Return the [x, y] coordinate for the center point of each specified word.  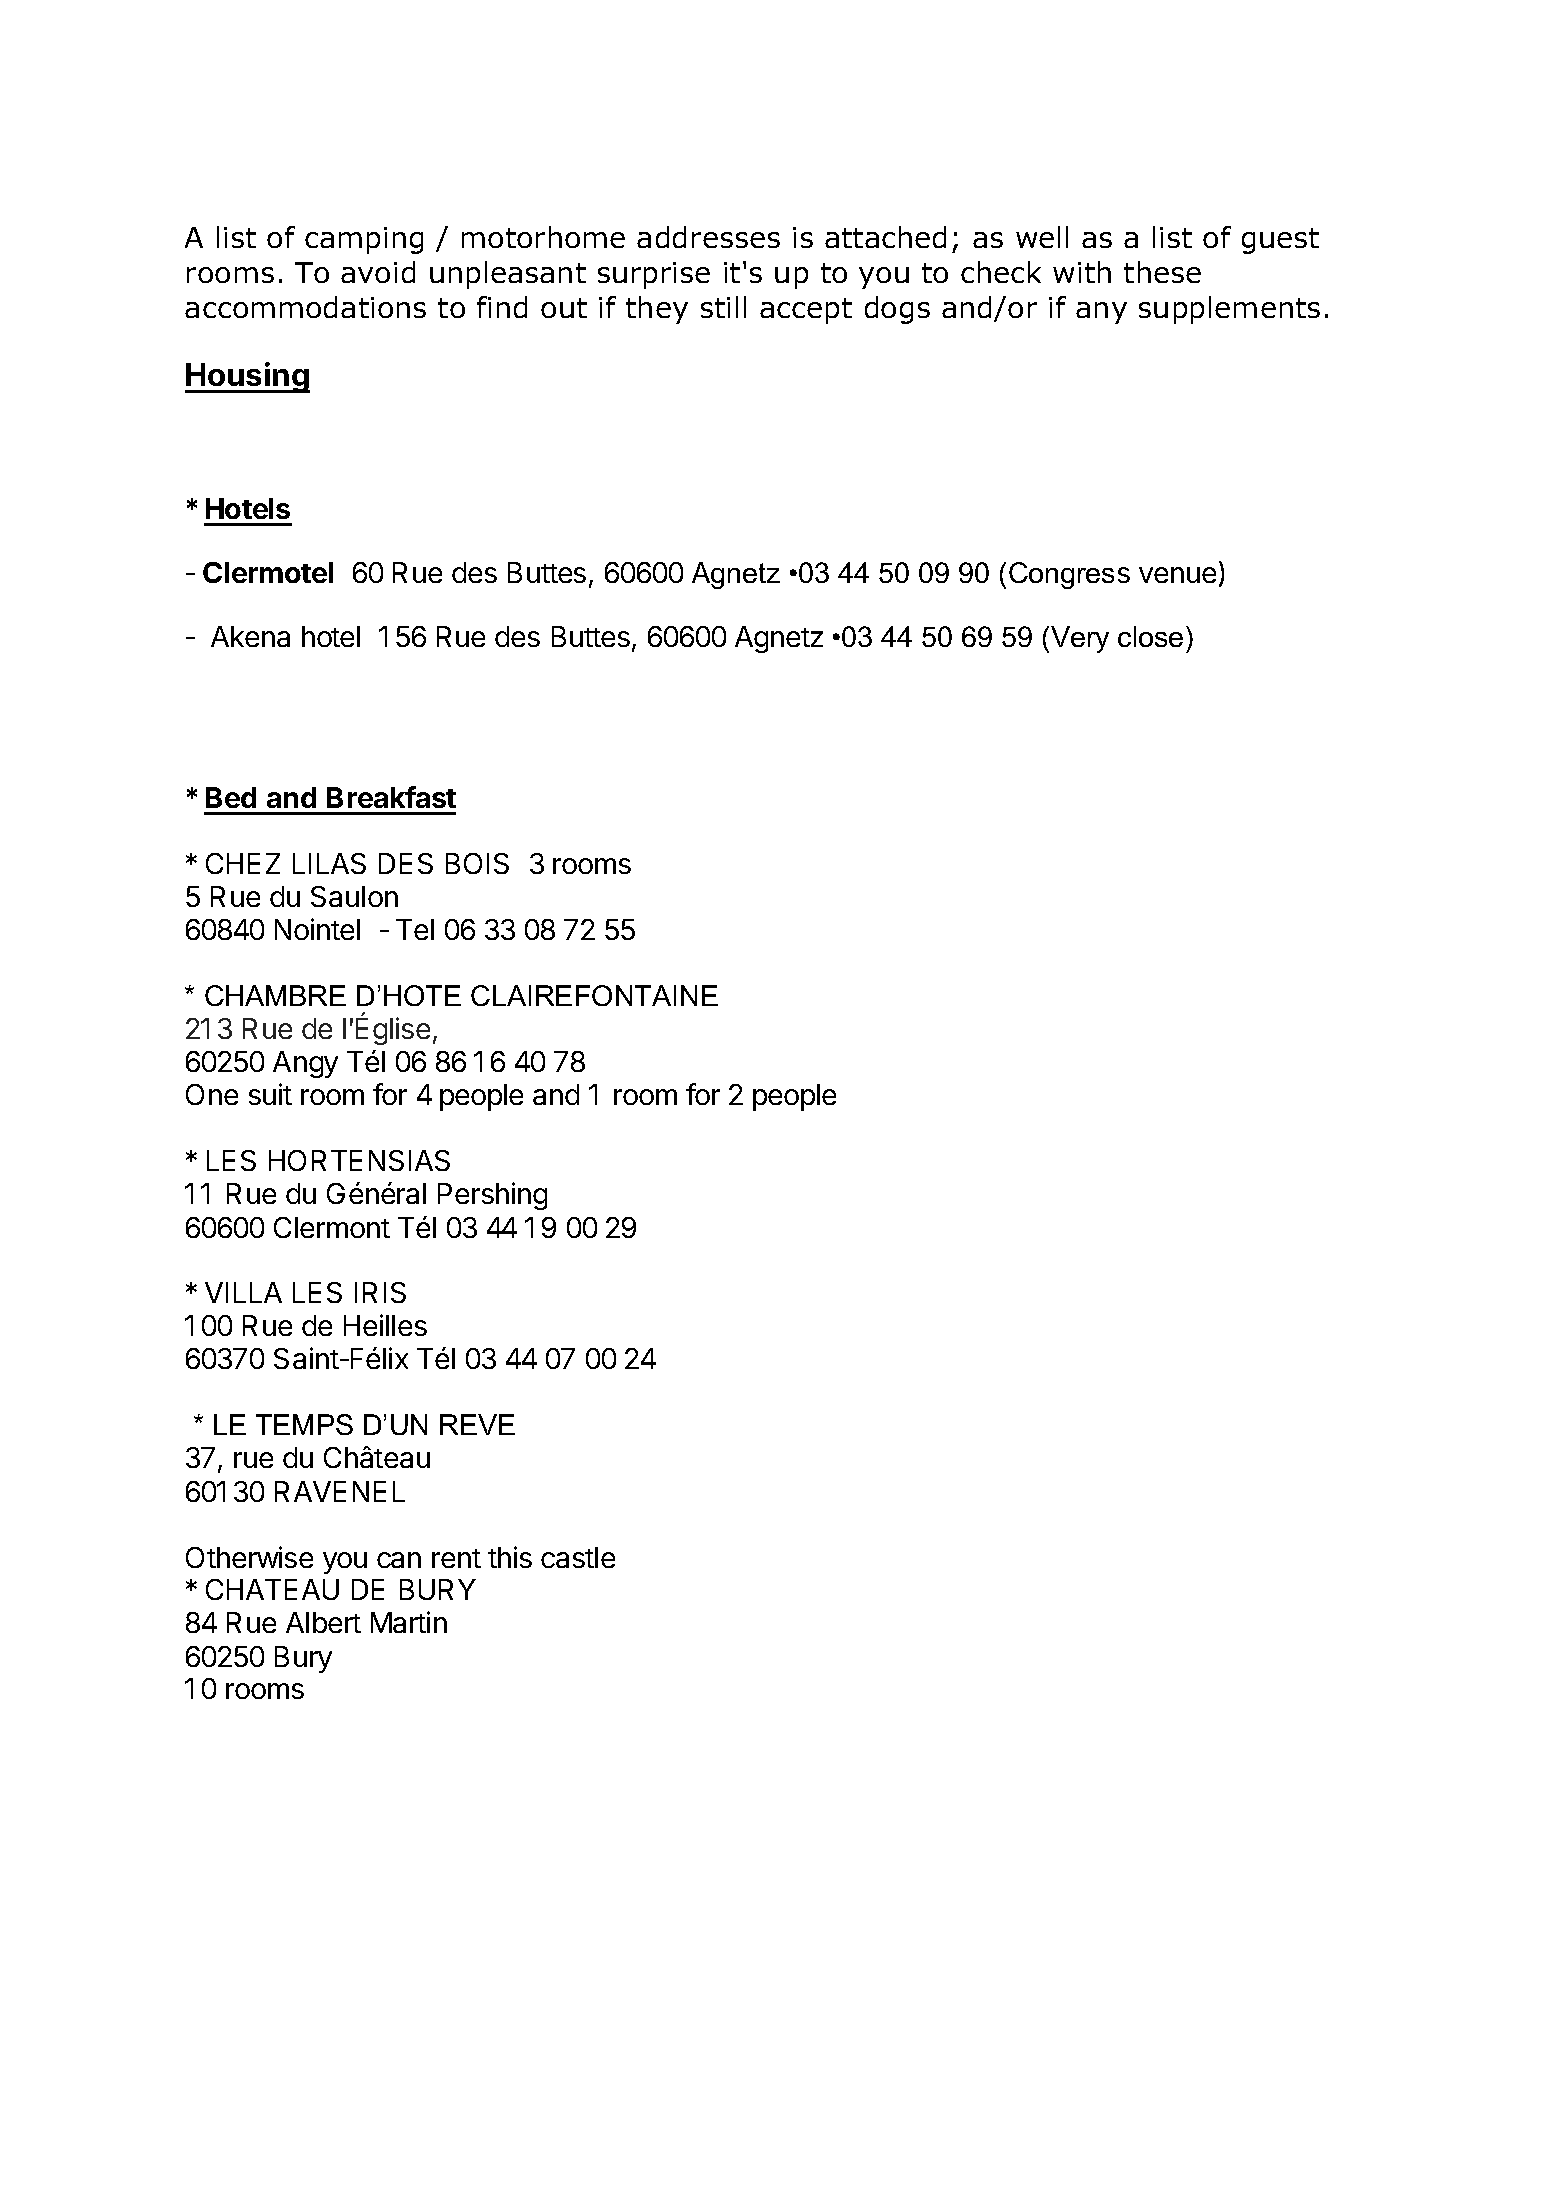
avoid [378, 272]
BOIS [477, 863]
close [1150, 636]
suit [270, 1094]
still [723, 307]
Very [1080, 639]
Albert [323, 1622]
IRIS [380, 1292]
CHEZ [243, 863]
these [1162, 272]
